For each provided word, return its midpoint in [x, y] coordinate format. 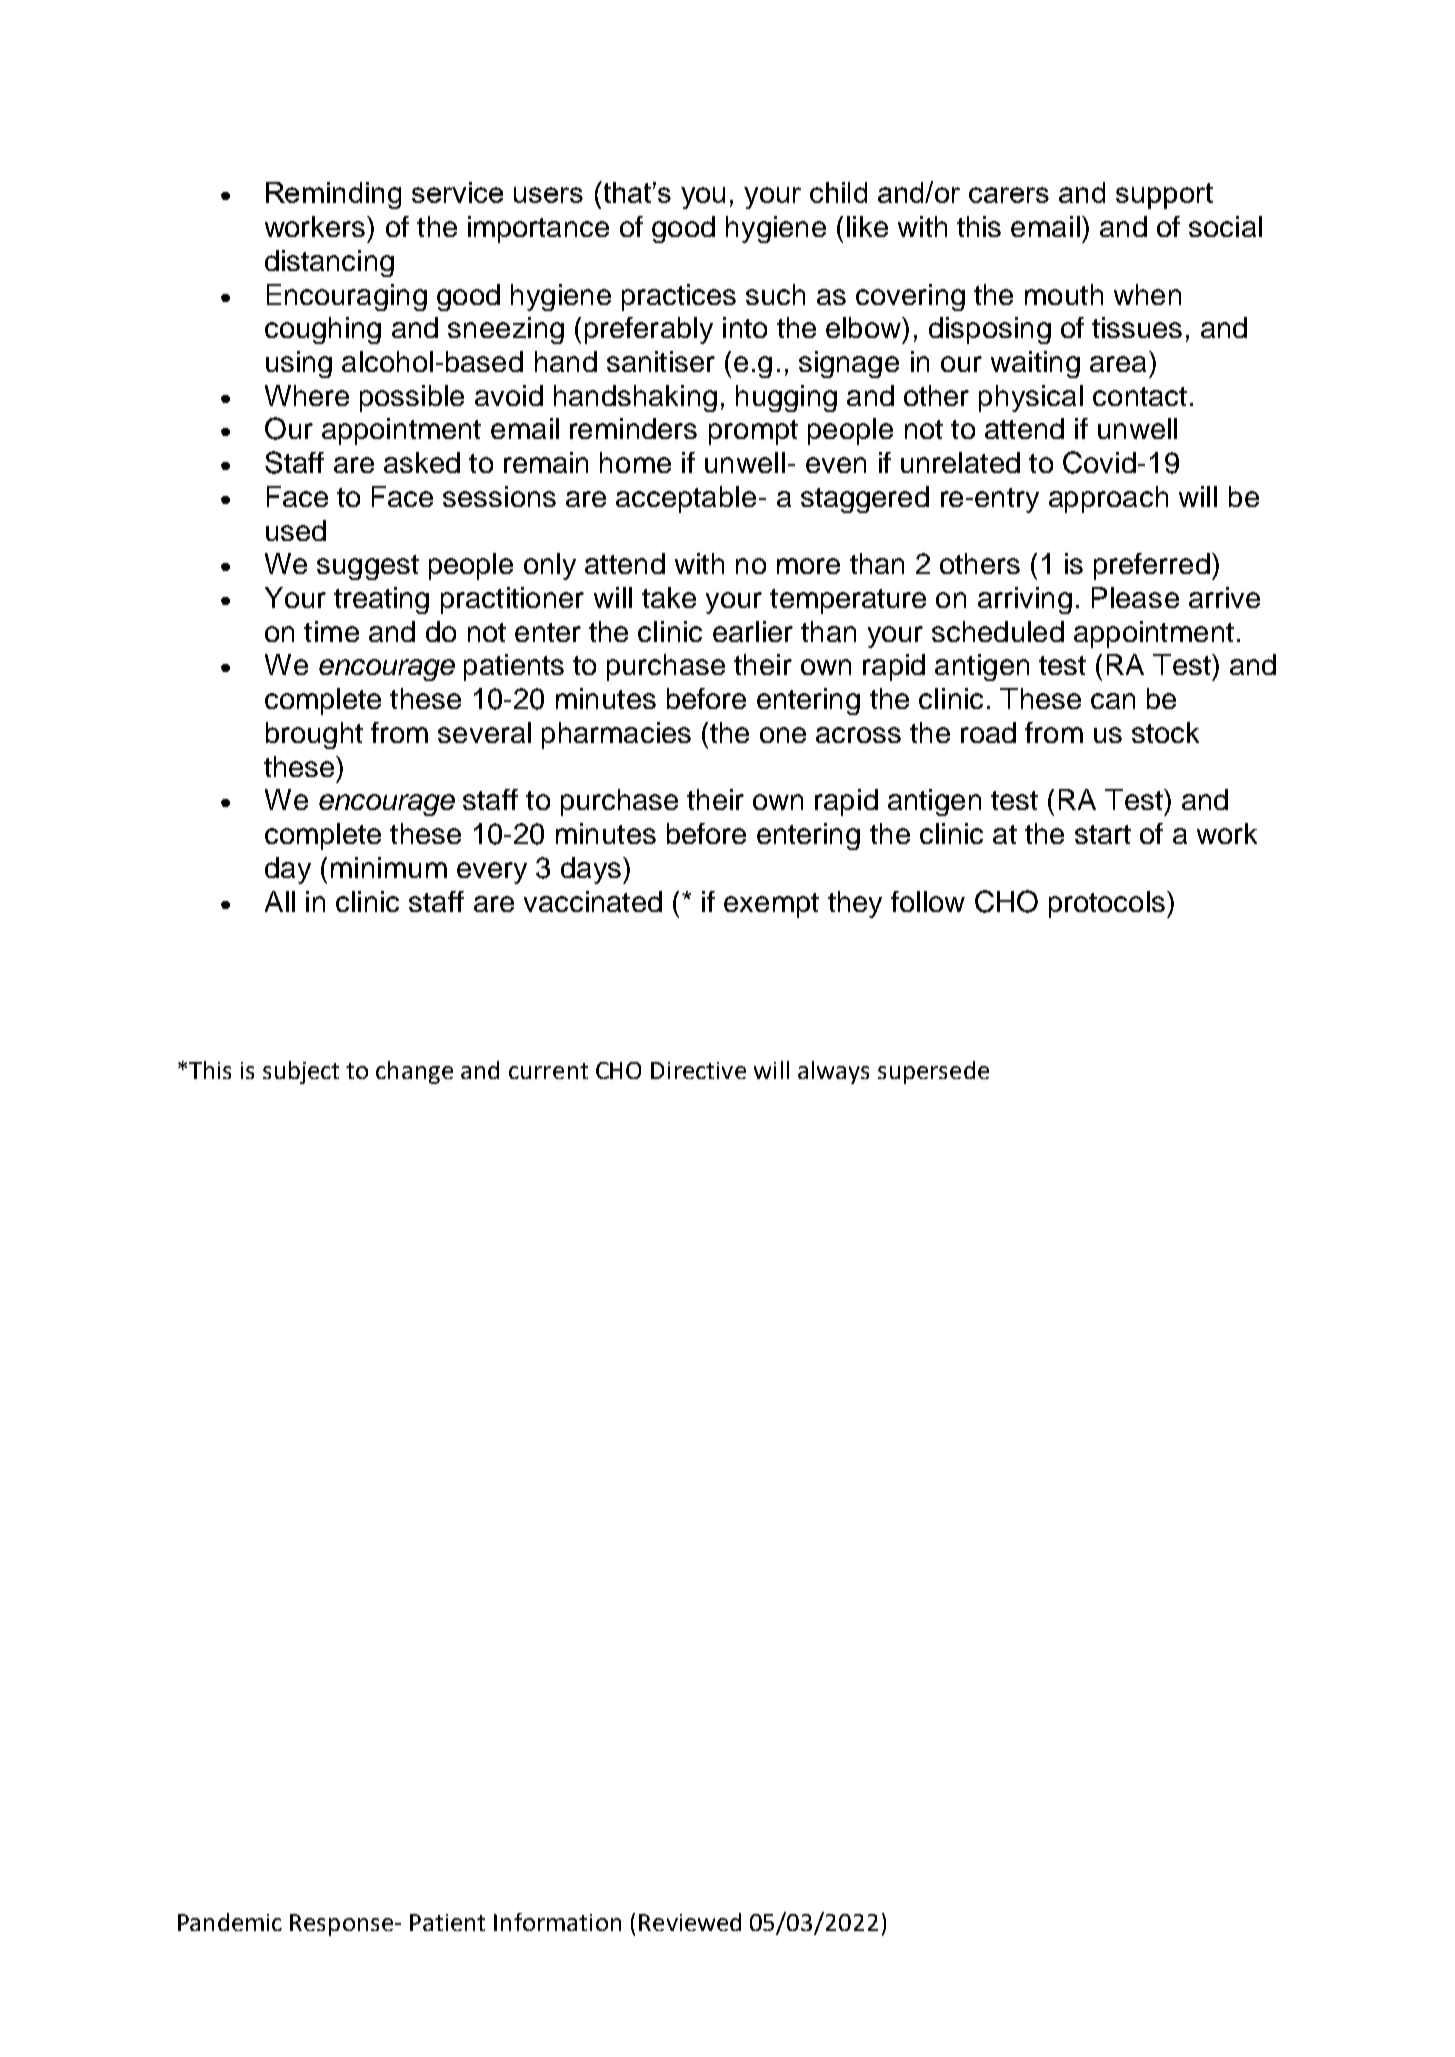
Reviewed [690, 1922]
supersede [933, 1072]
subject [301, 1072]
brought [314, 735]
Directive [698, 1070]
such [775, 294]
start [1103, 834]
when [1147, 294]
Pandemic [230, 1922]
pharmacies [616, 735]
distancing [329, 263]
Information [557, 1922]
